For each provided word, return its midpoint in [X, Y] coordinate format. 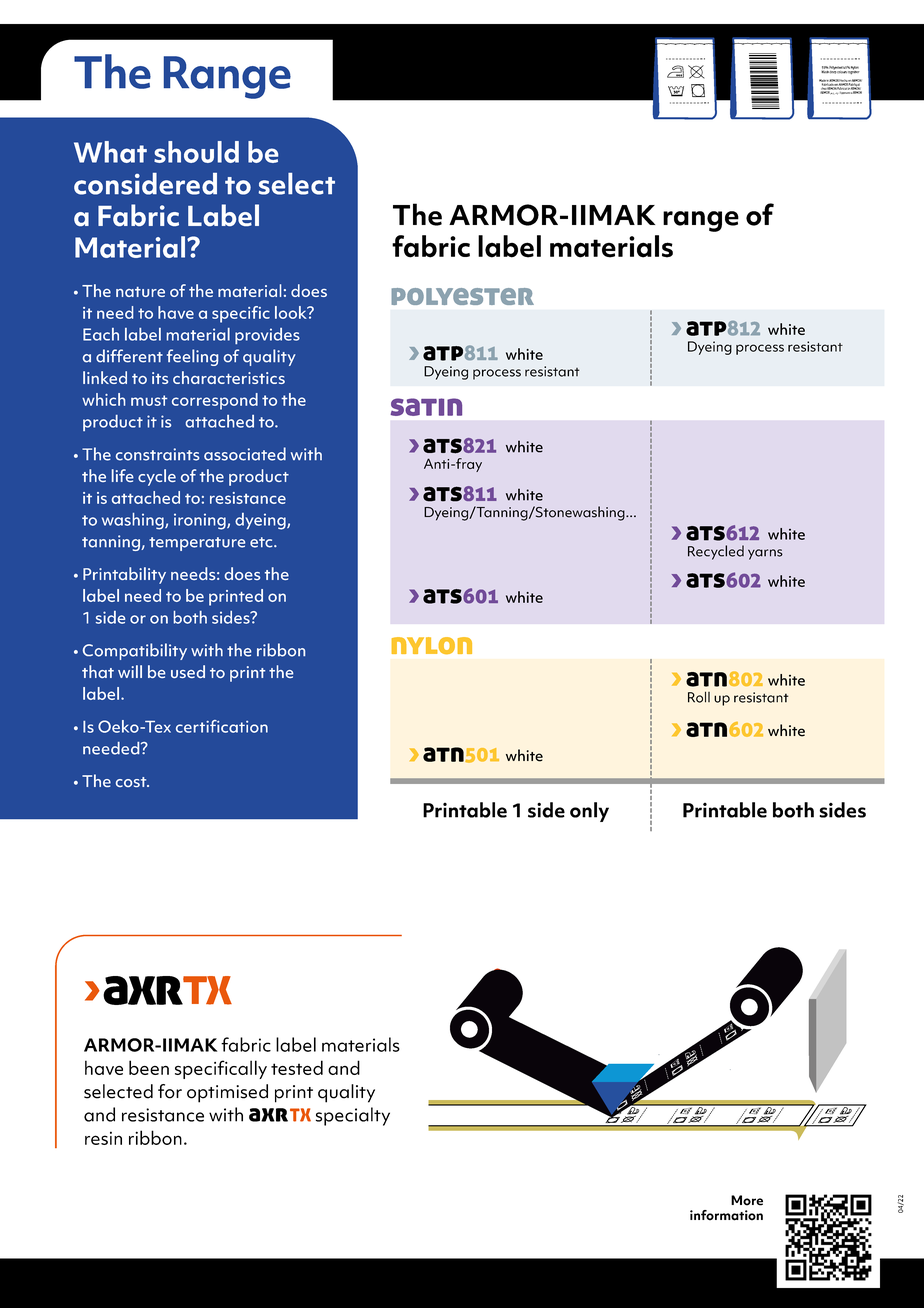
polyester [462, 296]
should [196, 152]
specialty [353, 1116]
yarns [765, 554]
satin [426, 407]
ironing [201, 522]
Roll [699, 697]
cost [132, 782]
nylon [432, 645]
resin [103, 1138]
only [589, 812]
